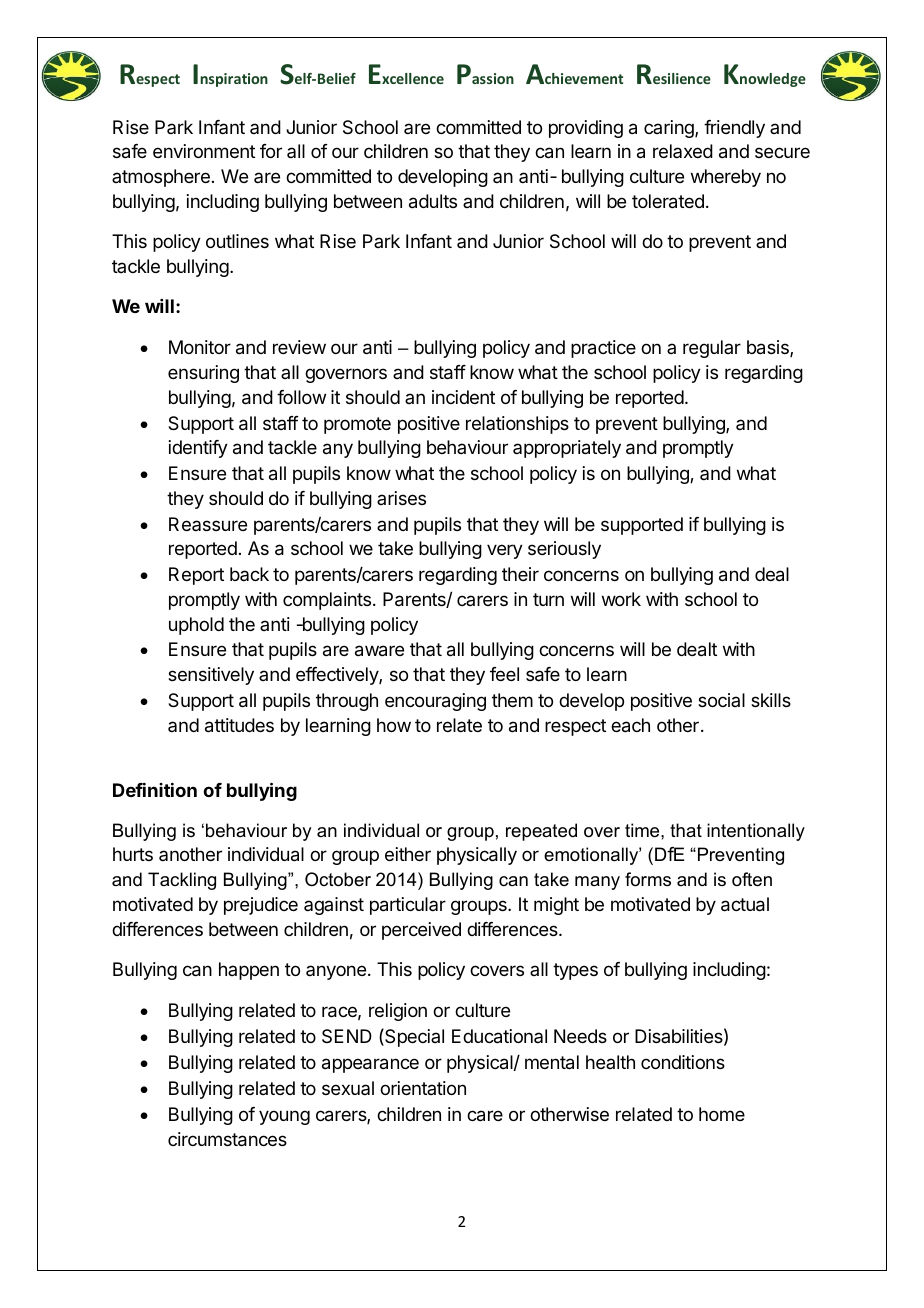  I want to click on environment, so click(204, 151).
